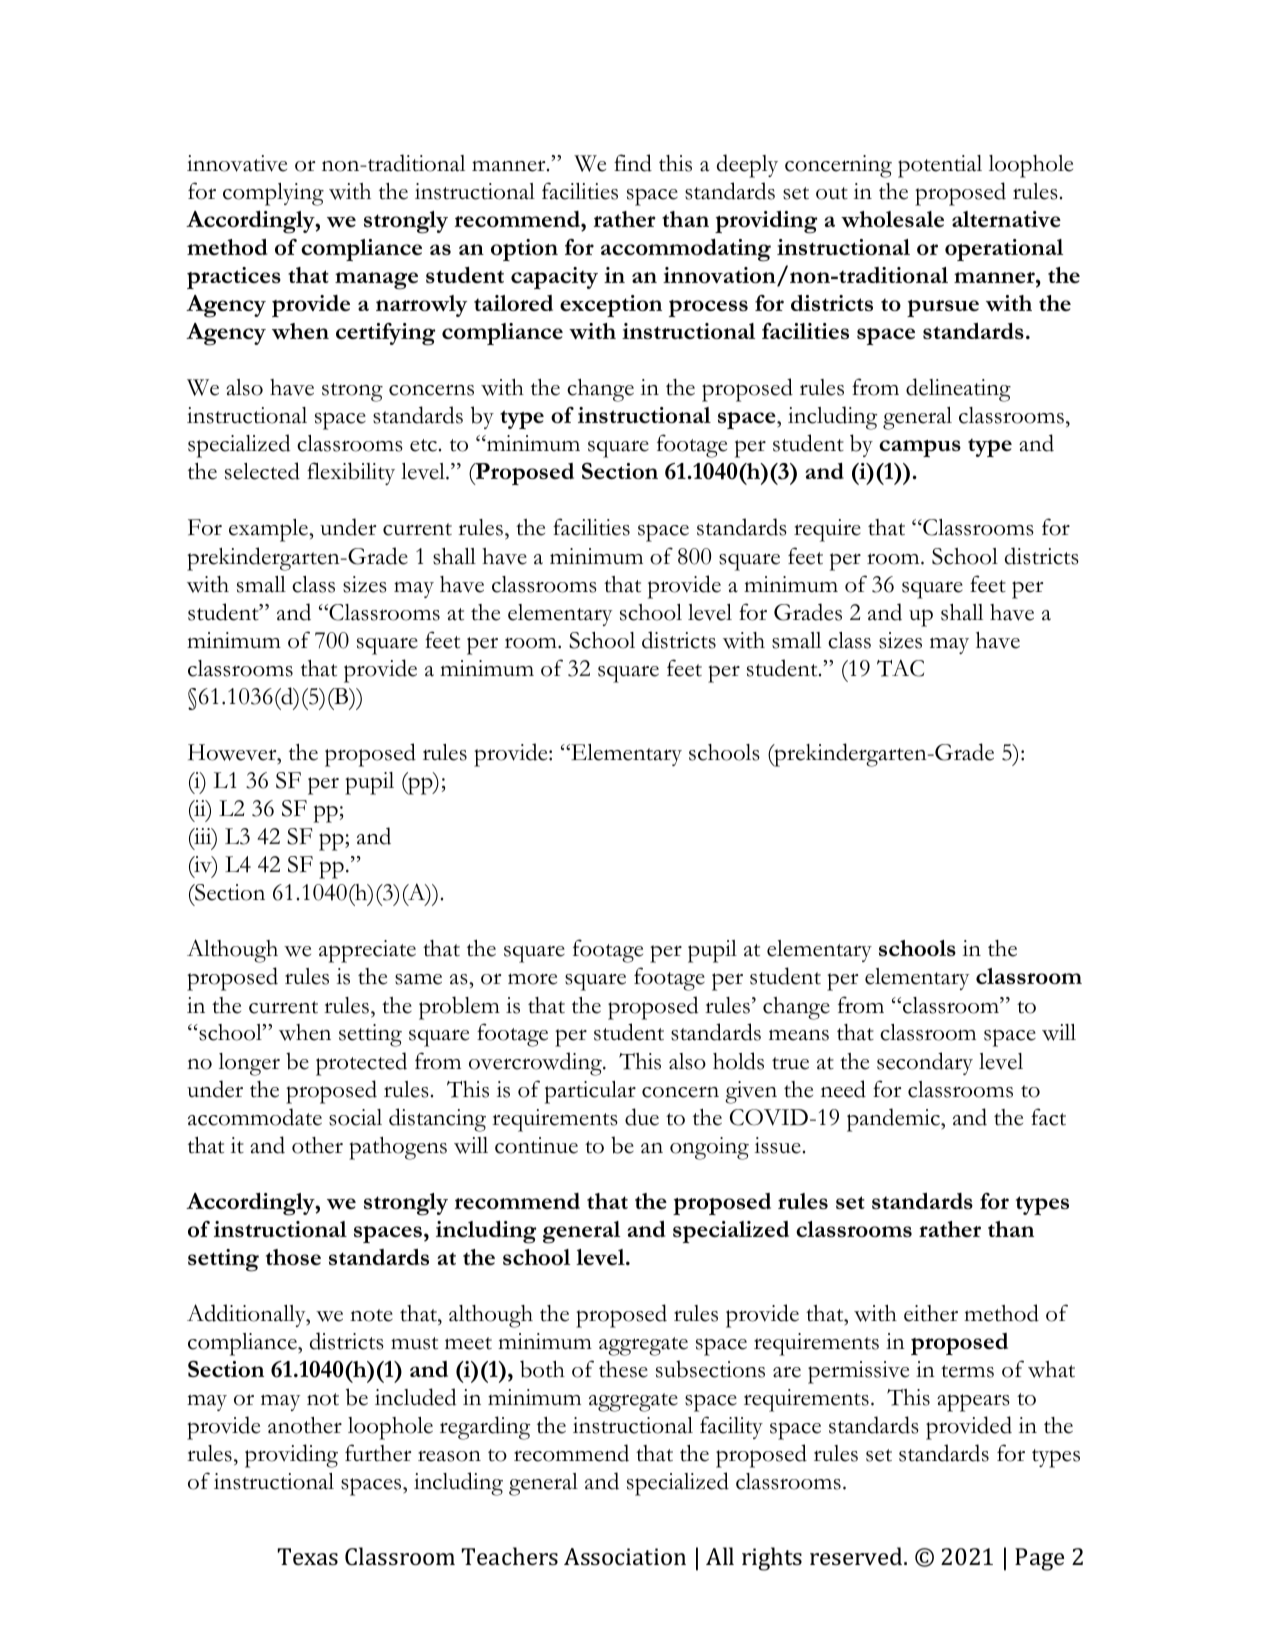 This screenshot has width=1272, height=1646. Describe the element at coordinates (920, 448) in the screenshot. I see `campus` at that location.
